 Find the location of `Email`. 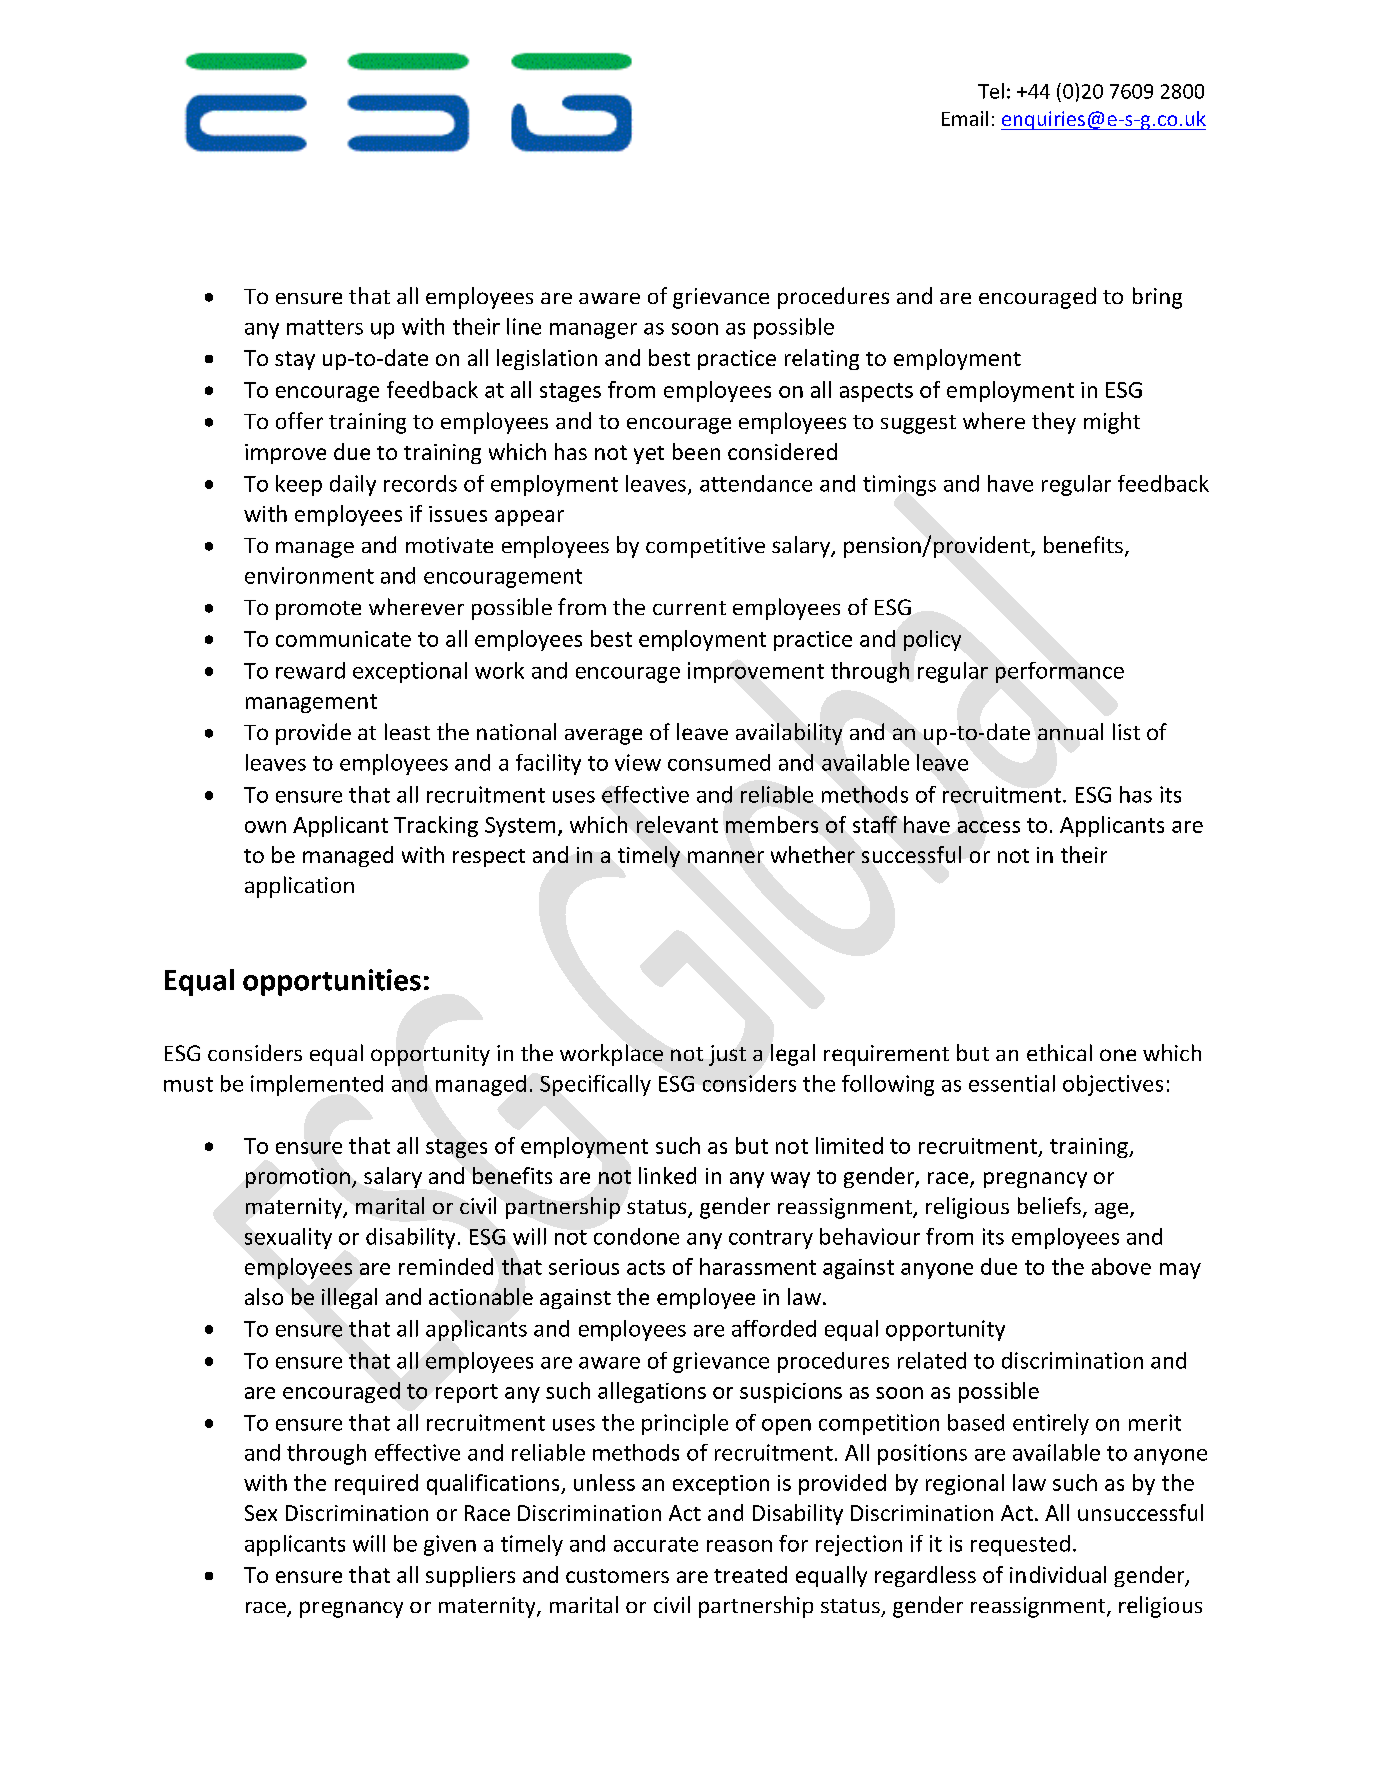

Email is located at coordinates (965, 118).
